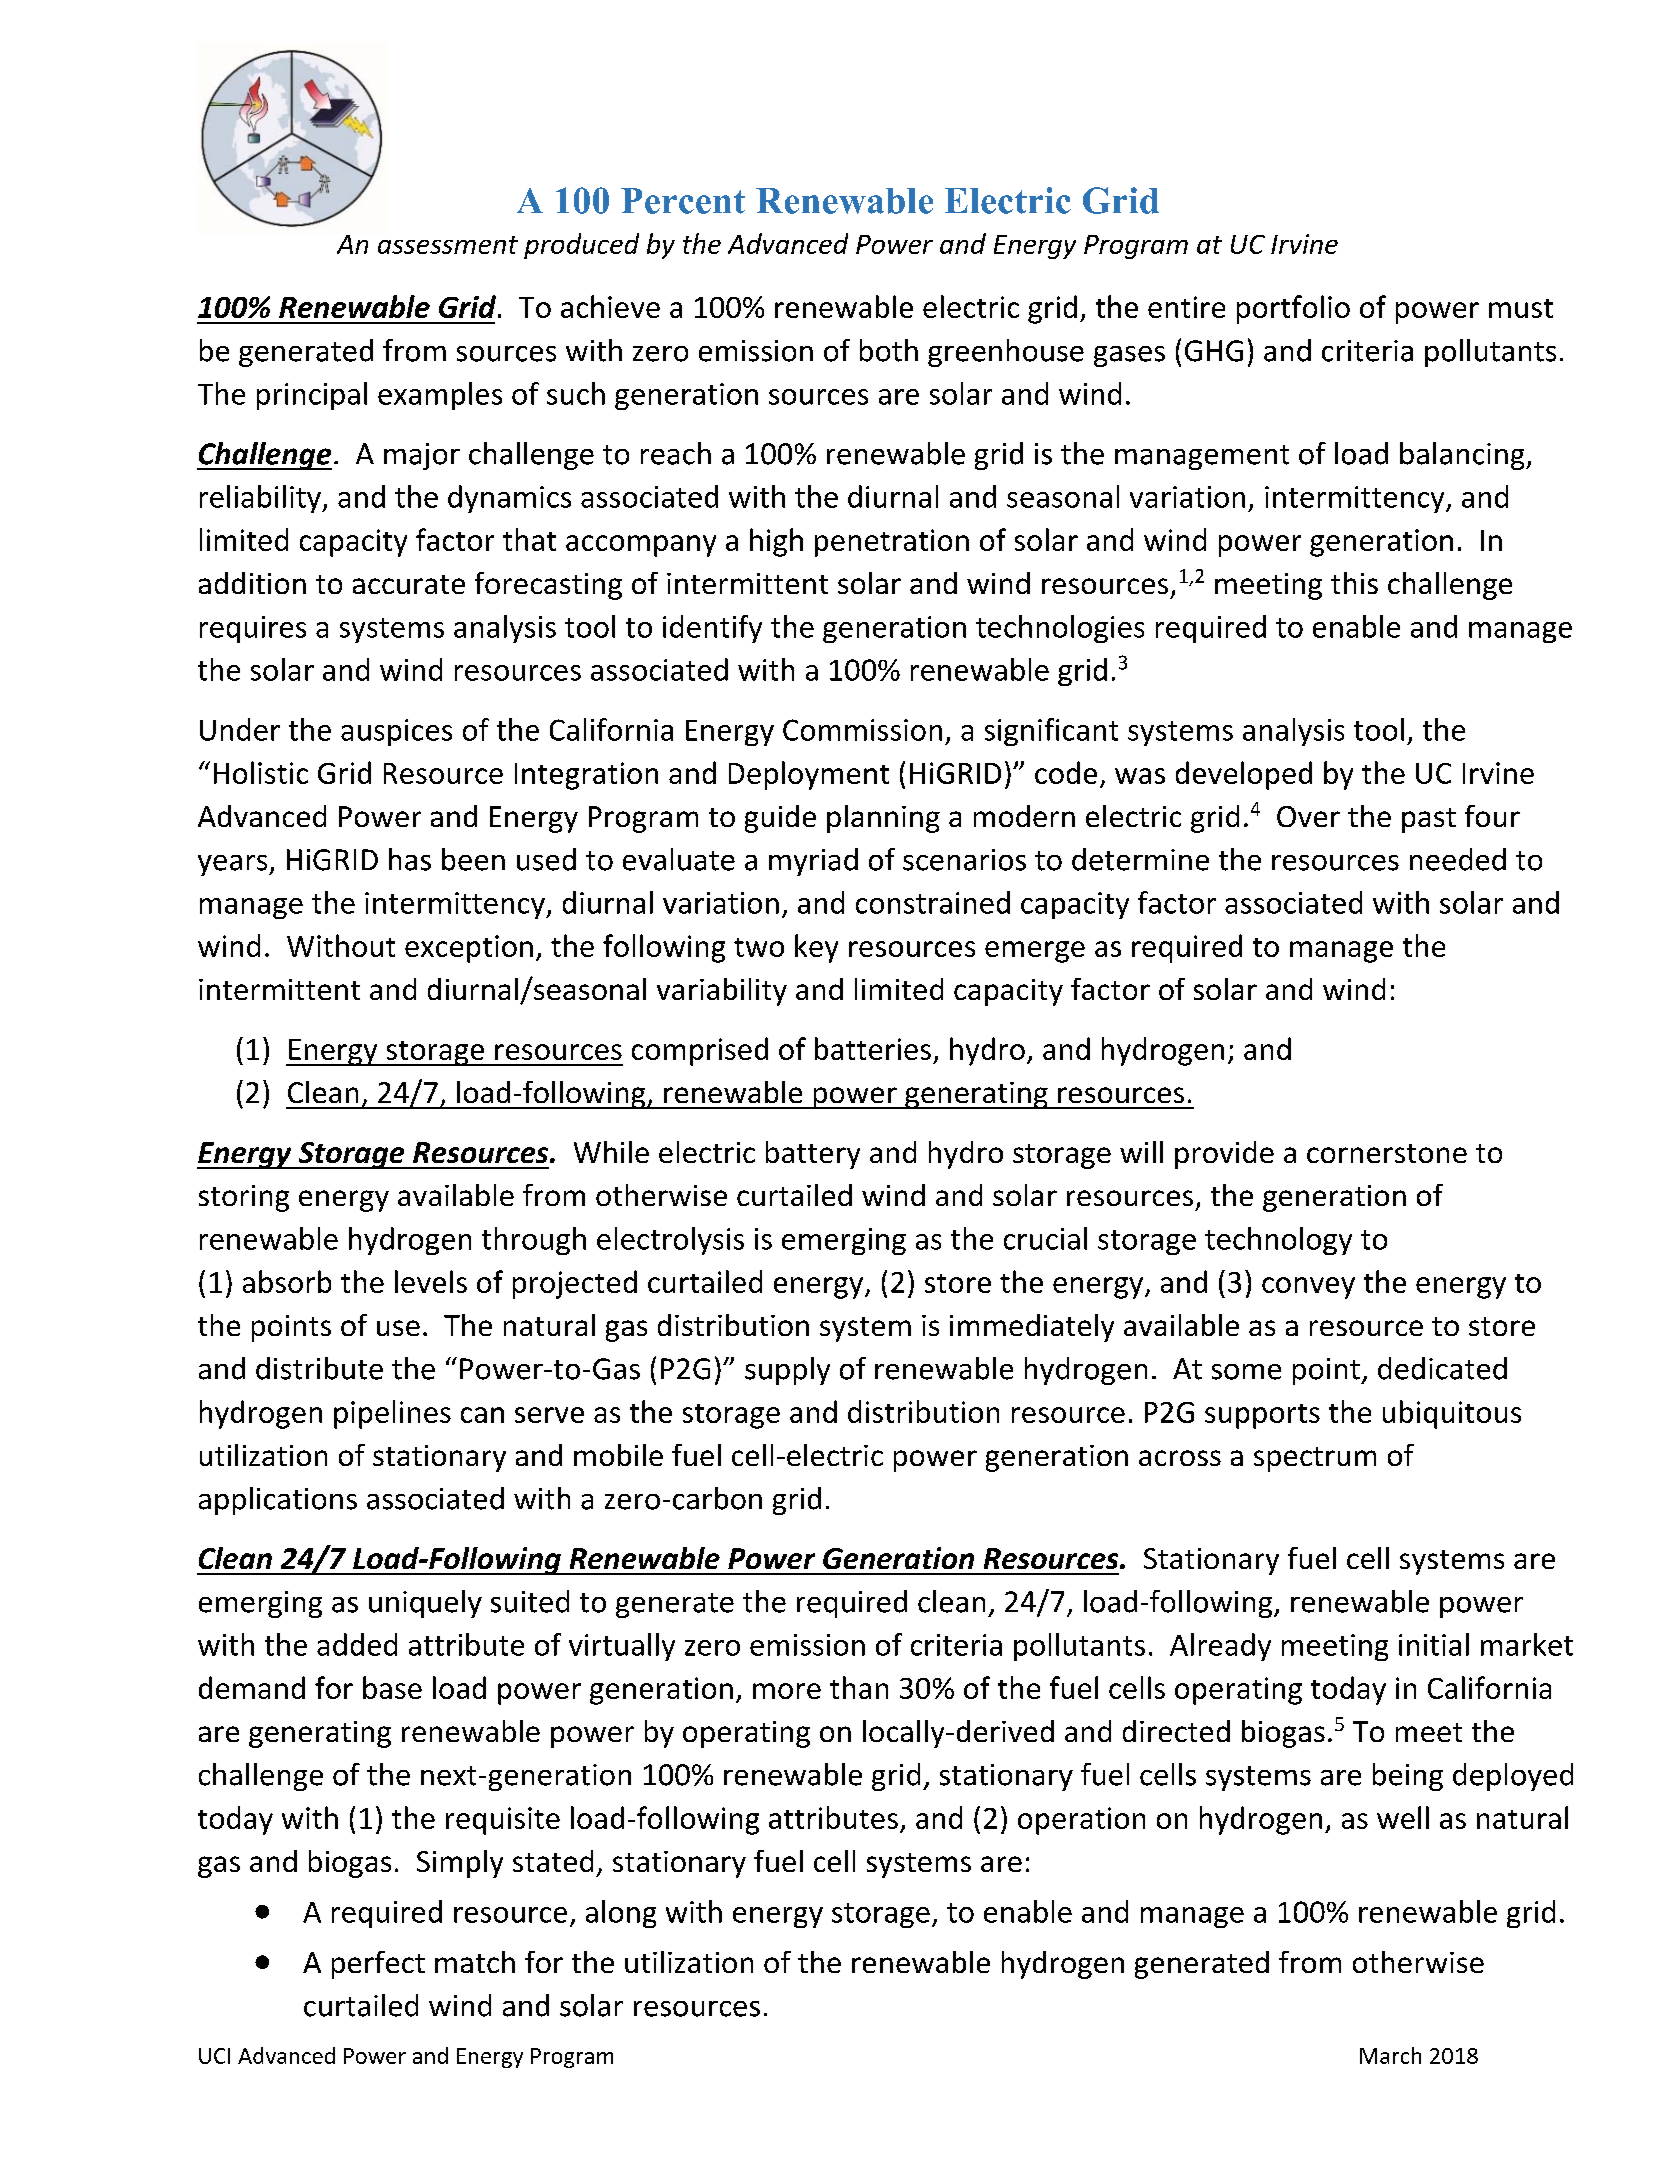 The image size is (1676, 2169). What do you see at coordinates (448, 245) in the image?
I see `assessment` at bounding box center [448, 245].
